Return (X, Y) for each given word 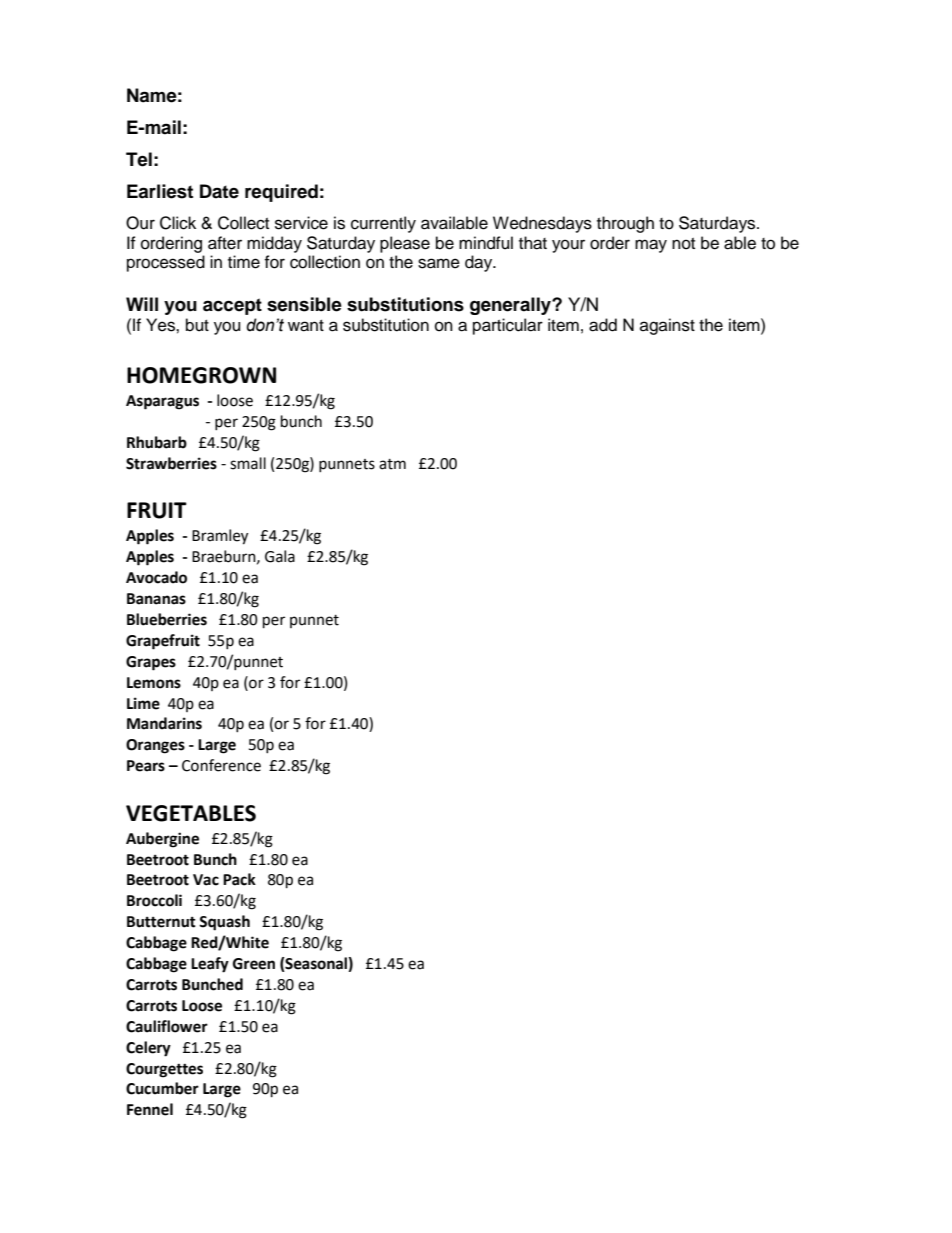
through (625, 224)
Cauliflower (167, 1026)
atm (392, 464)
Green (254, 964)
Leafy (210, 965)
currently (383, 224)
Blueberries (167, 619)
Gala (280, 556)
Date (219, 191)
